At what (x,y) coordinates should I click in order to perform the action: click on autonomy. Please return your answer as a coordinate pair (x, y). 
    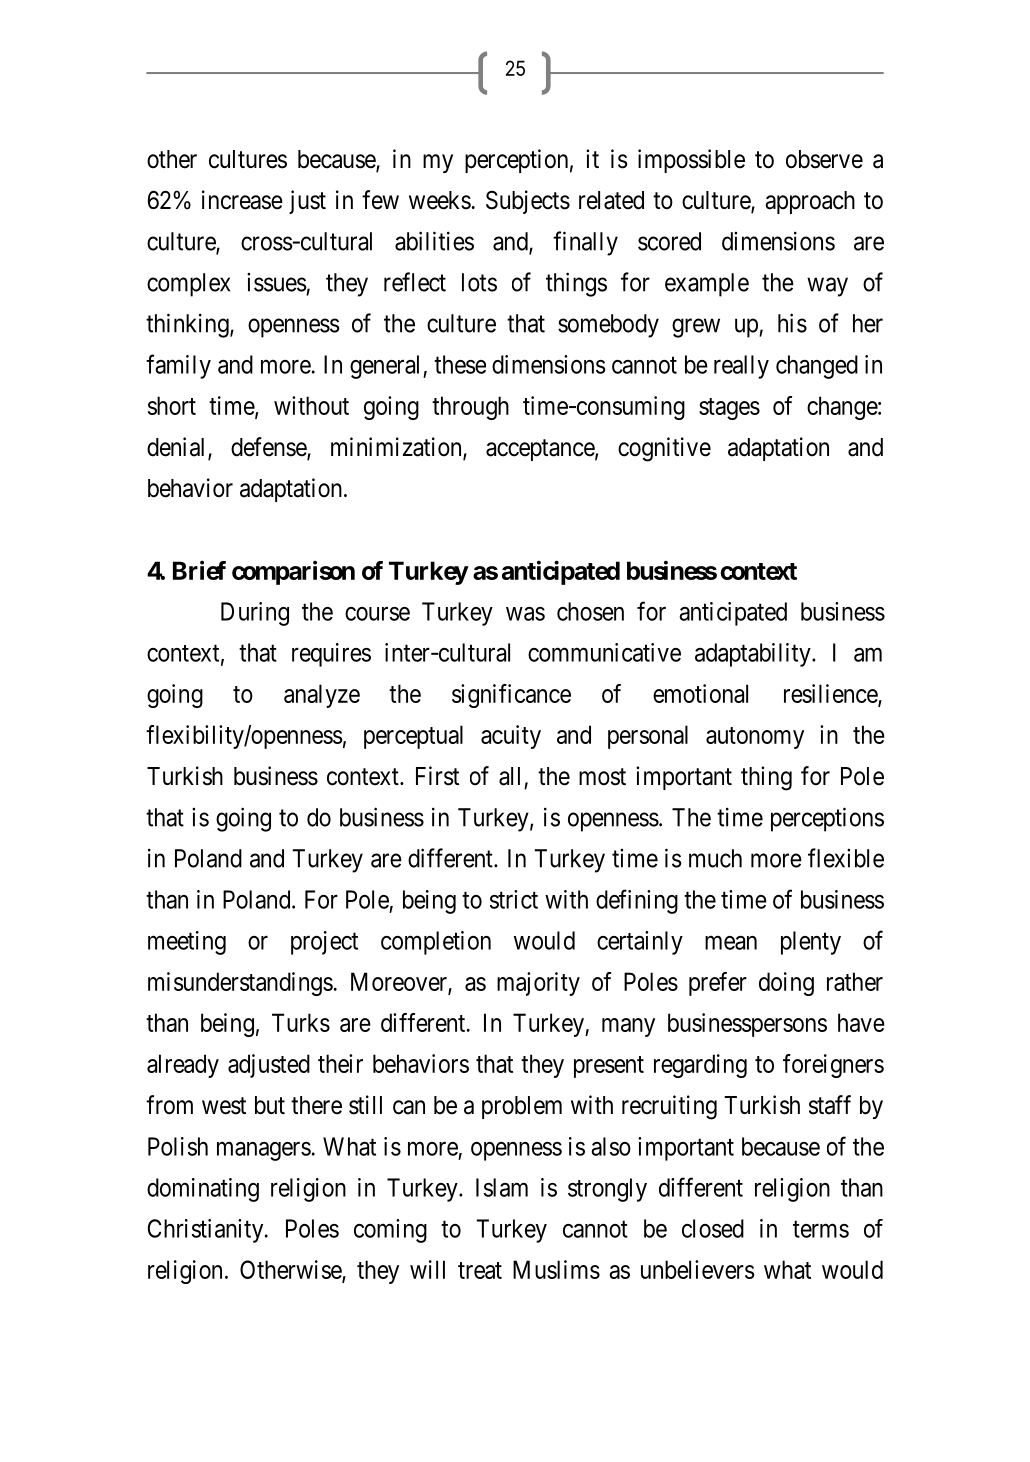
    Looking at the image, I should click on (755, 738).
